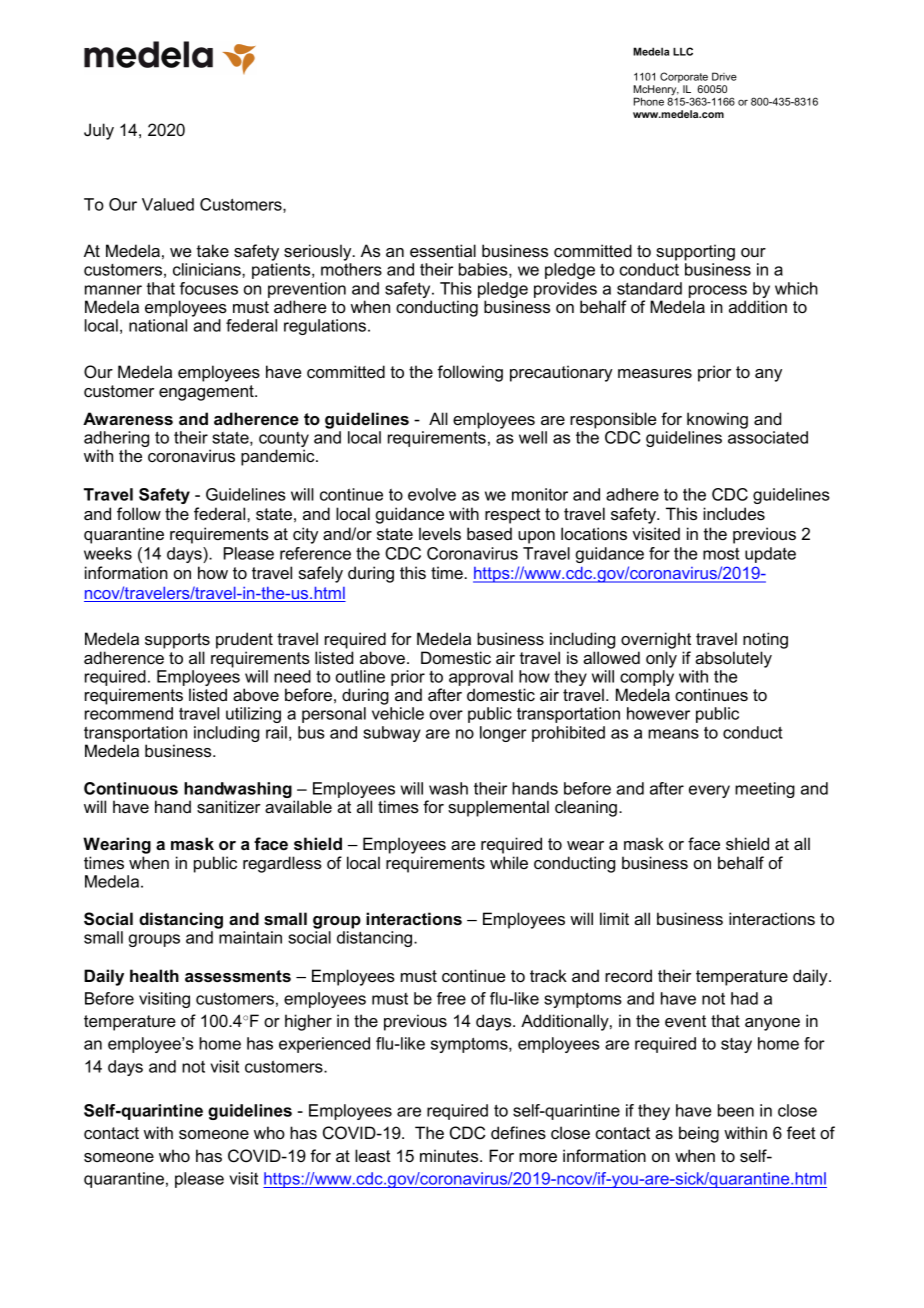  I want to click on recommend, so click(129, 713).
